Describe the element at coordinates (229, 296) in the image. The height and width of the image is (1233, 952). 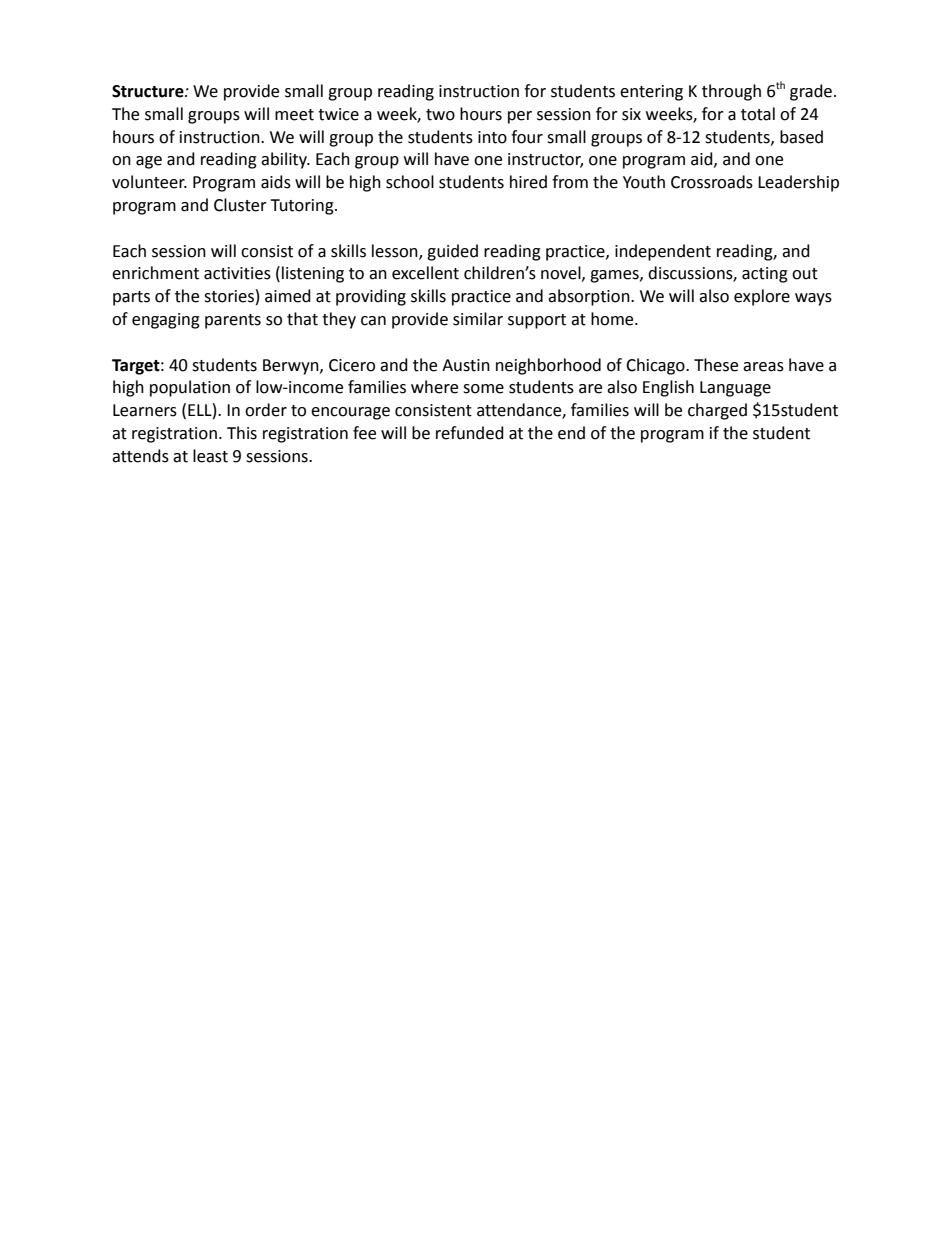
I see `stories` at that location.
